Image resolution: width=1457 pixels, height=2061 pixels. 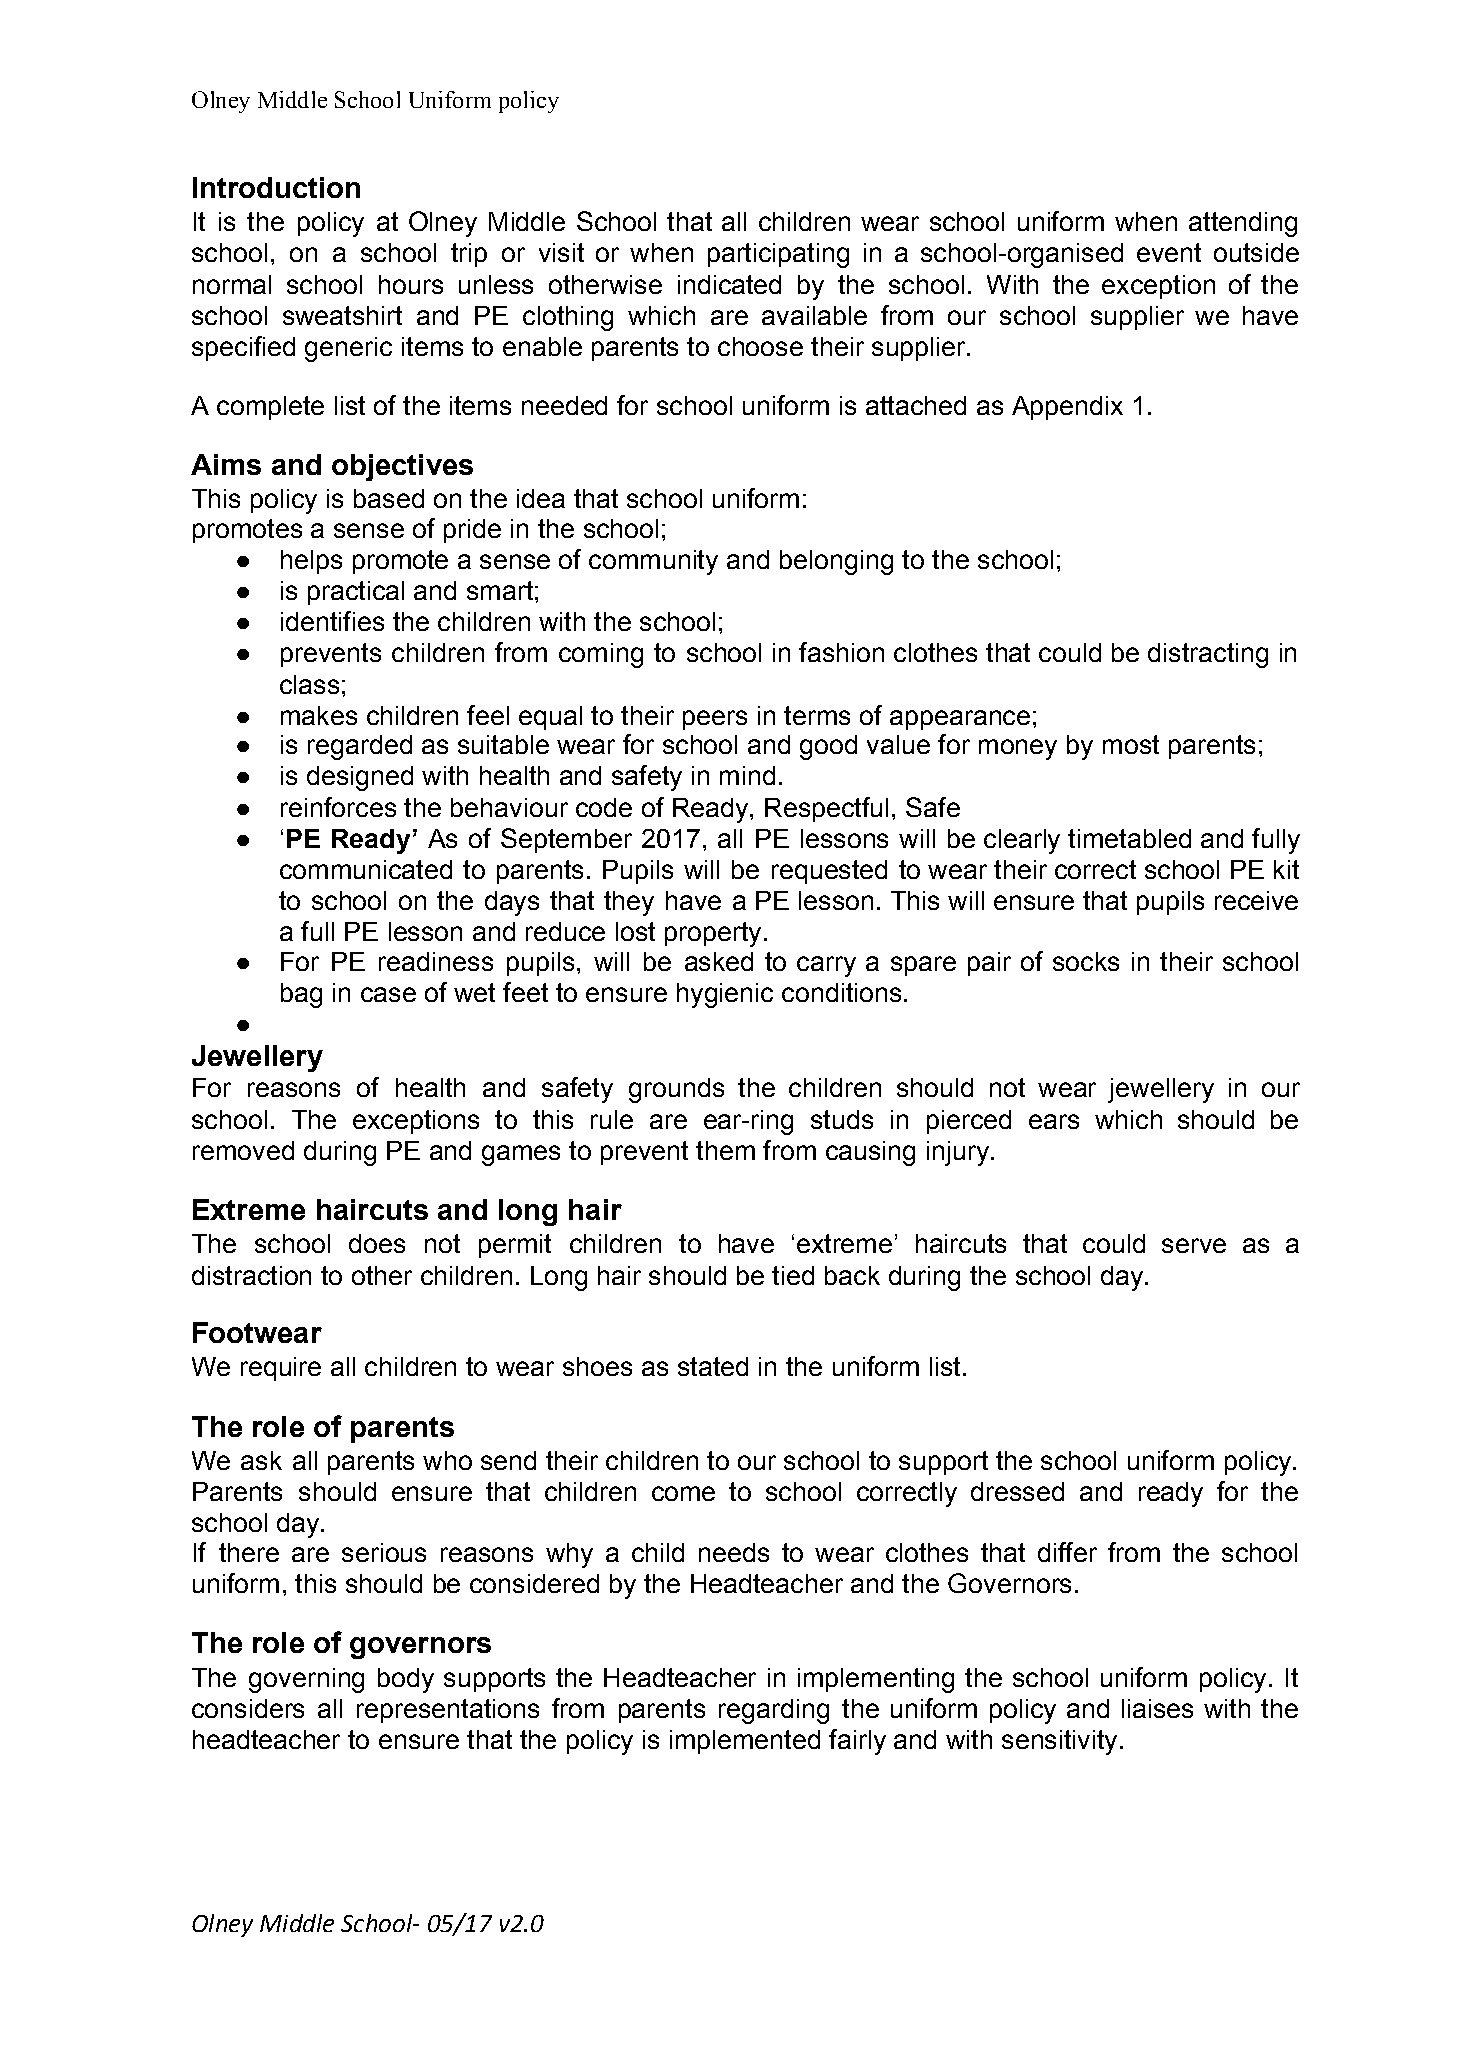 What do you see at coordinates (319, 715) in the image?
I see `makes` at bounding box center [319, 715].
